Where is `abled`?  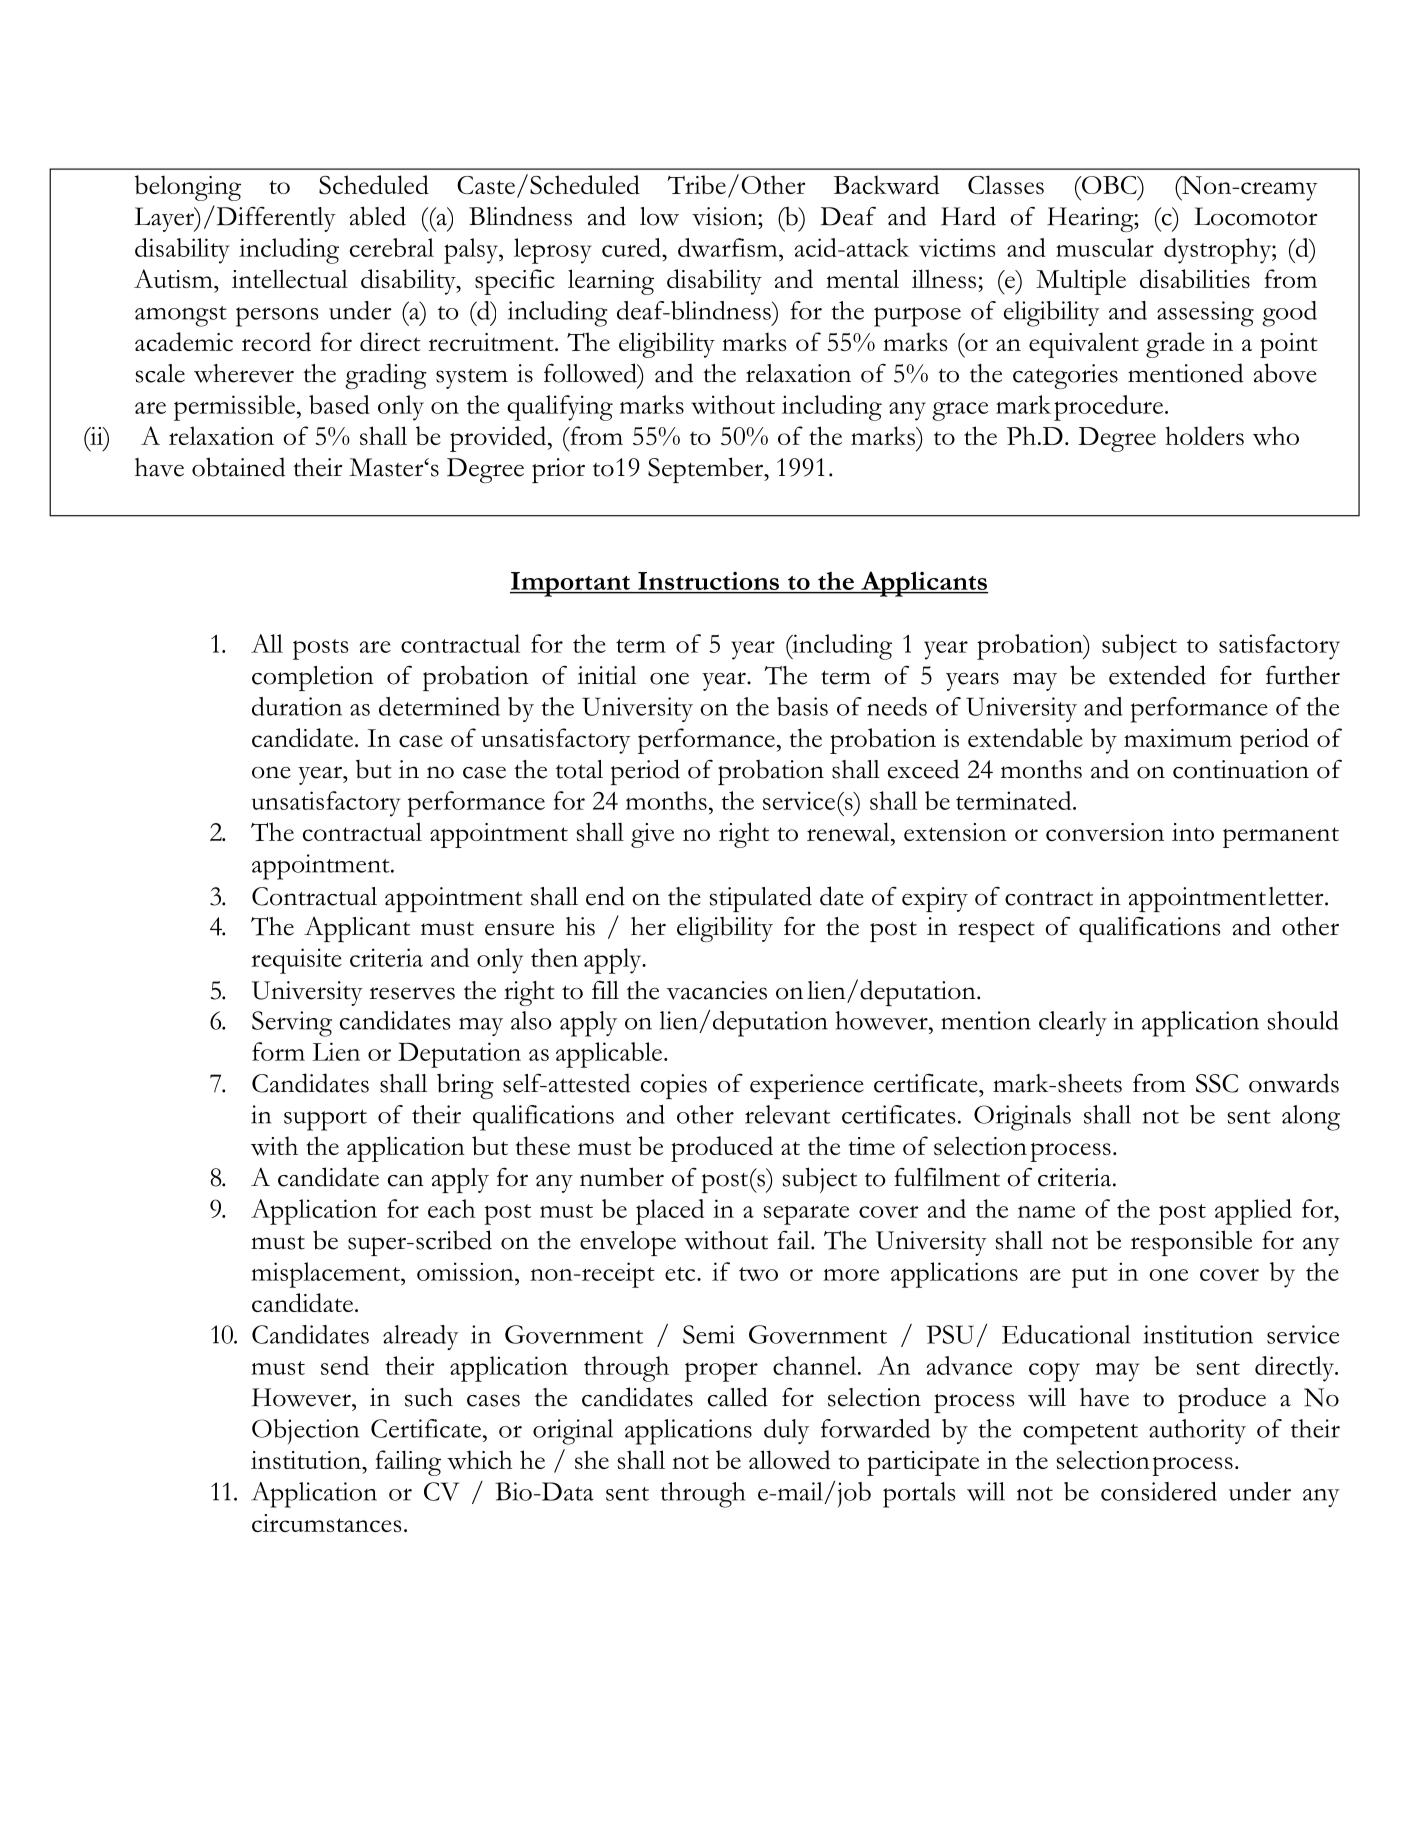 abled is located at coordinates (378, 216).
